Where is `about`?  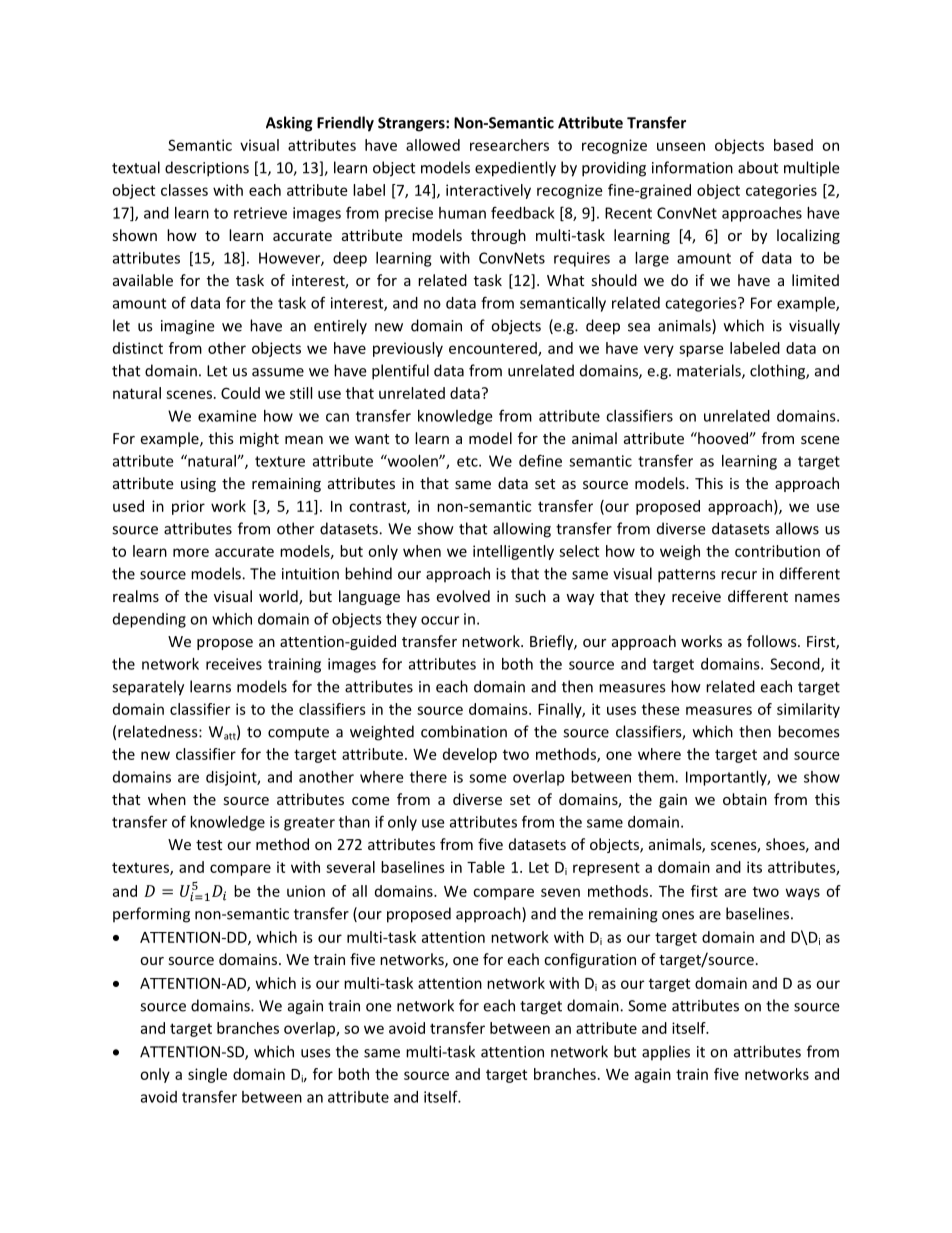 about is located at coordinates (758, 167).
